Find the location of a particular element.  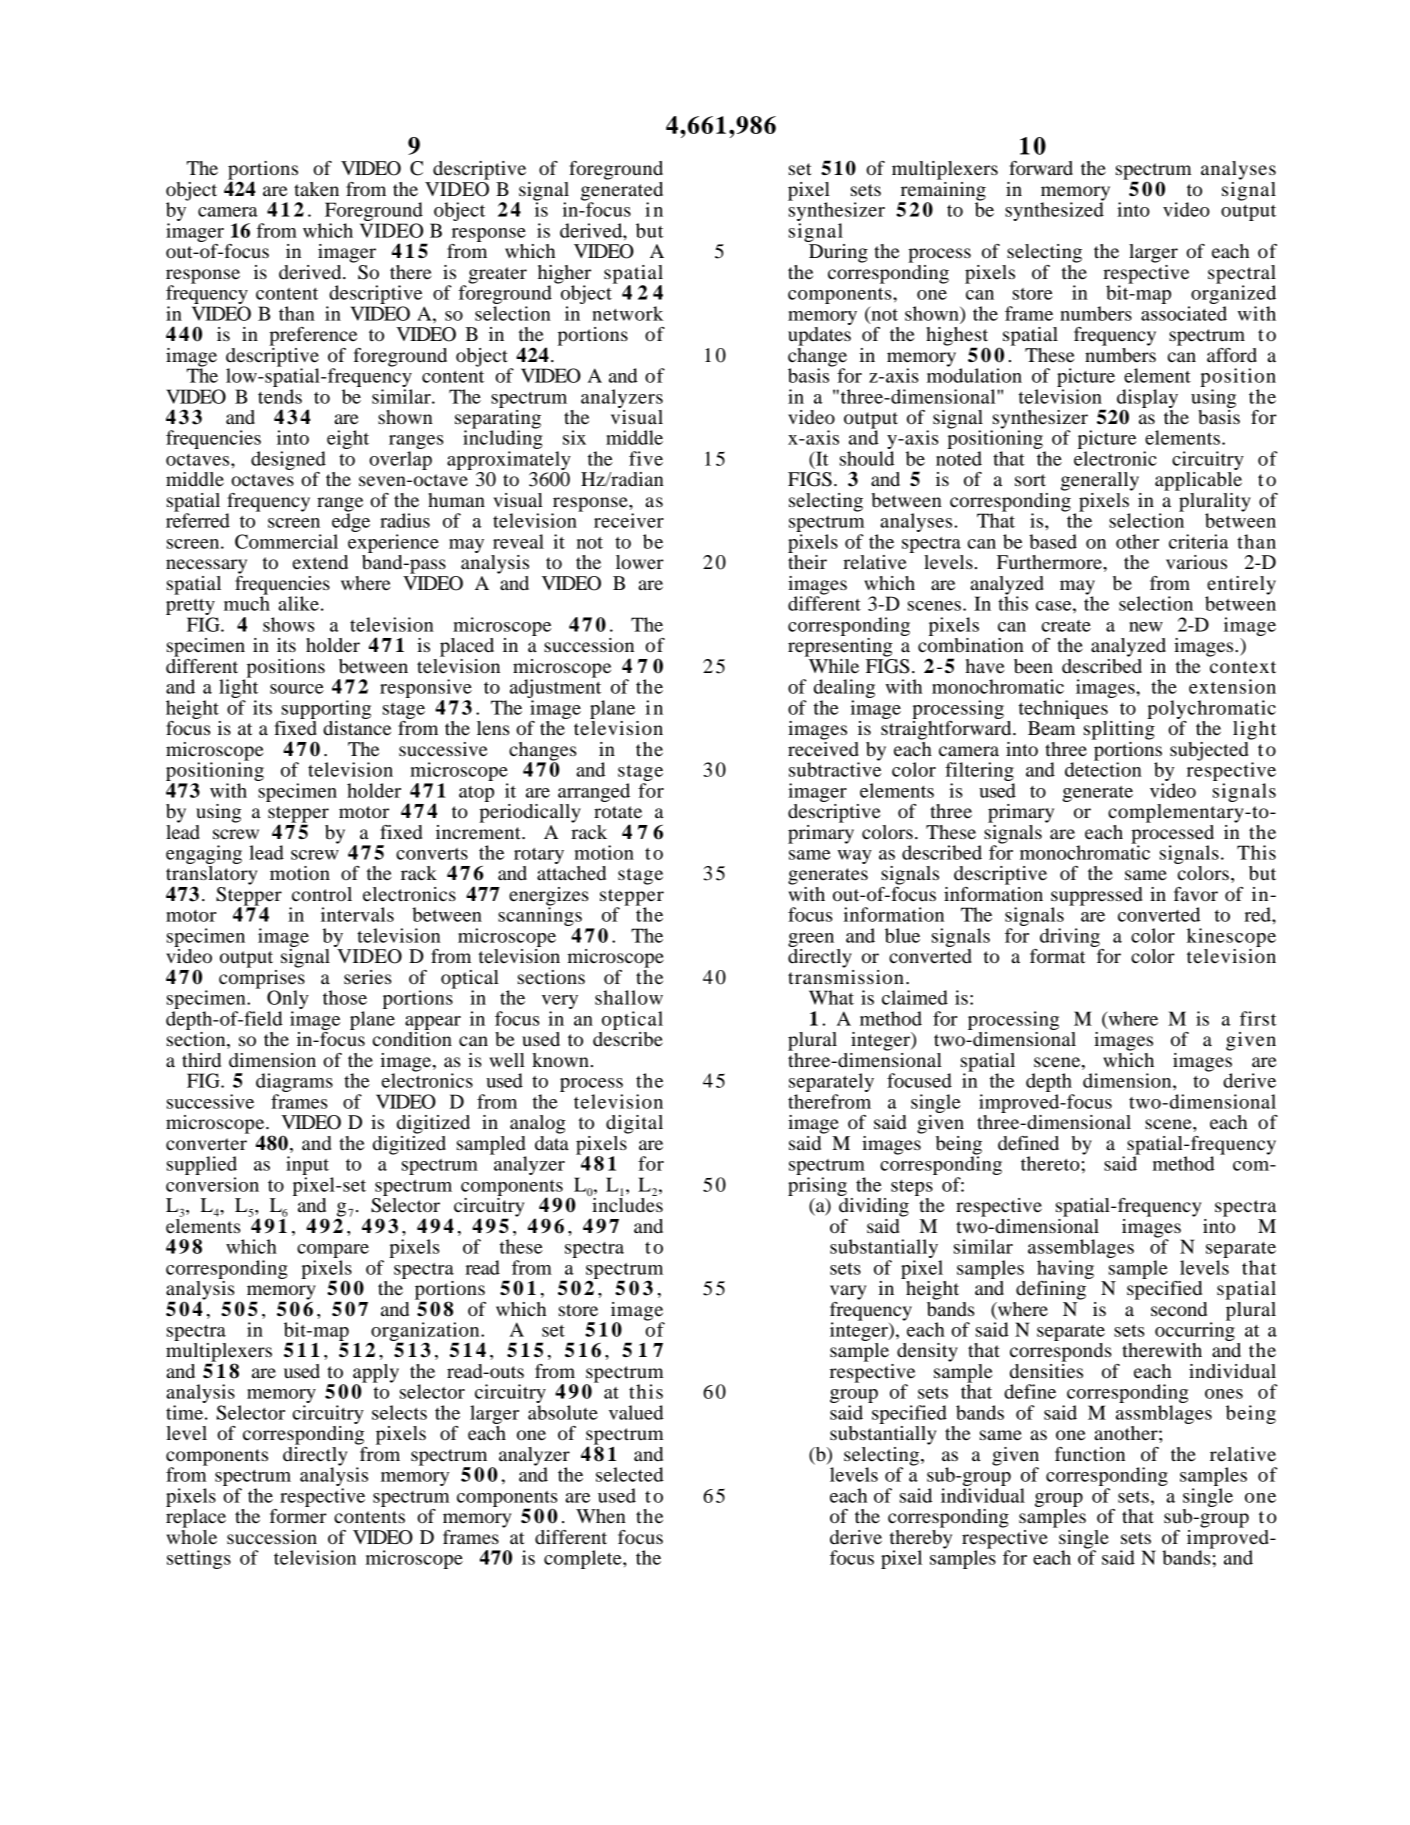

assemblages is located at coordinates (1081, 1250).
